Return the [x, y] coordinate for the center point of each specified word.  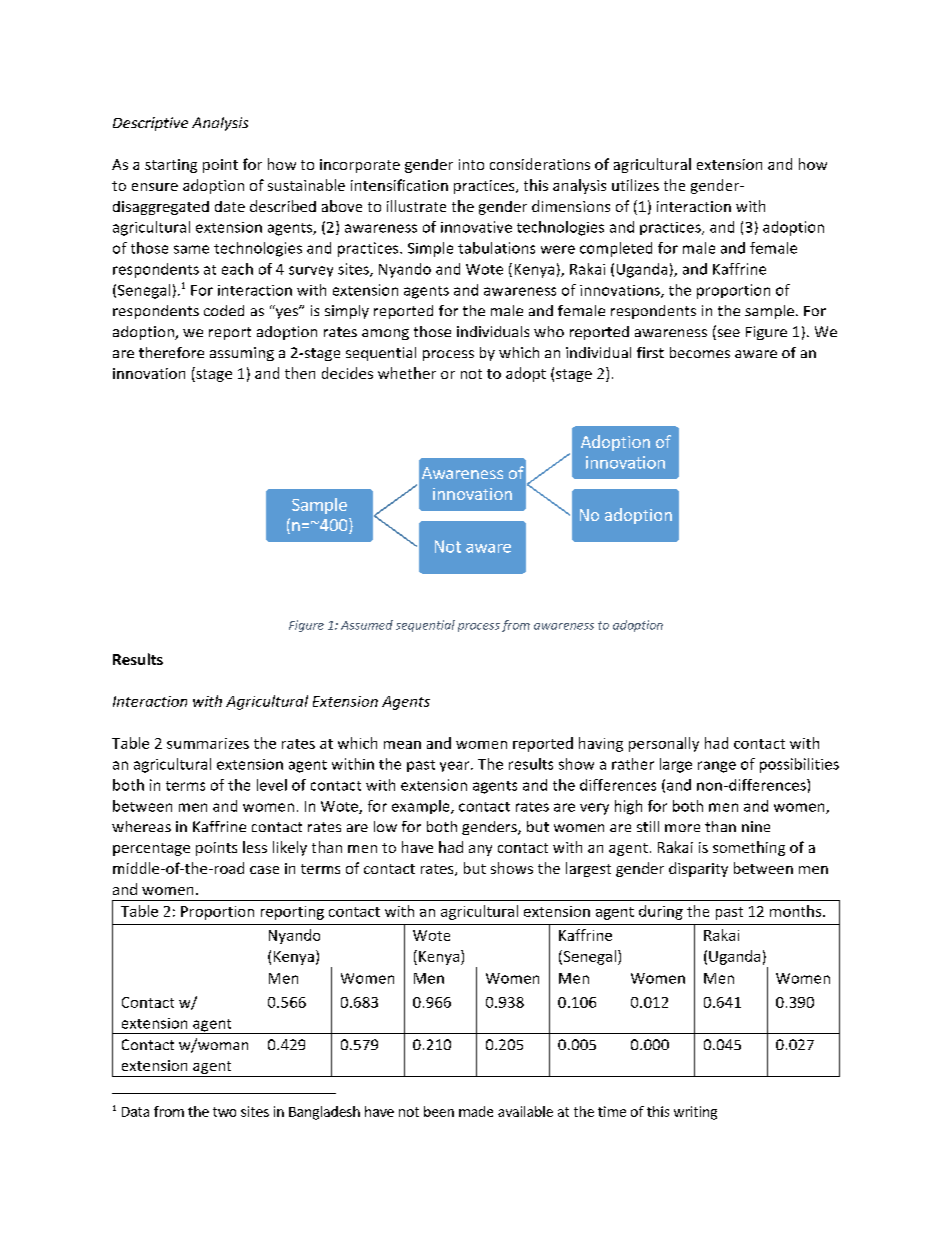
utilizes [635, 185]
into [471, 164]
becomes [700, 352]
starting [171, 166]
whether [407, 373]
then [300, 373]
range [717, 767]
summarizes [208, 743]
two [224, 1112]
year [456, 766]
